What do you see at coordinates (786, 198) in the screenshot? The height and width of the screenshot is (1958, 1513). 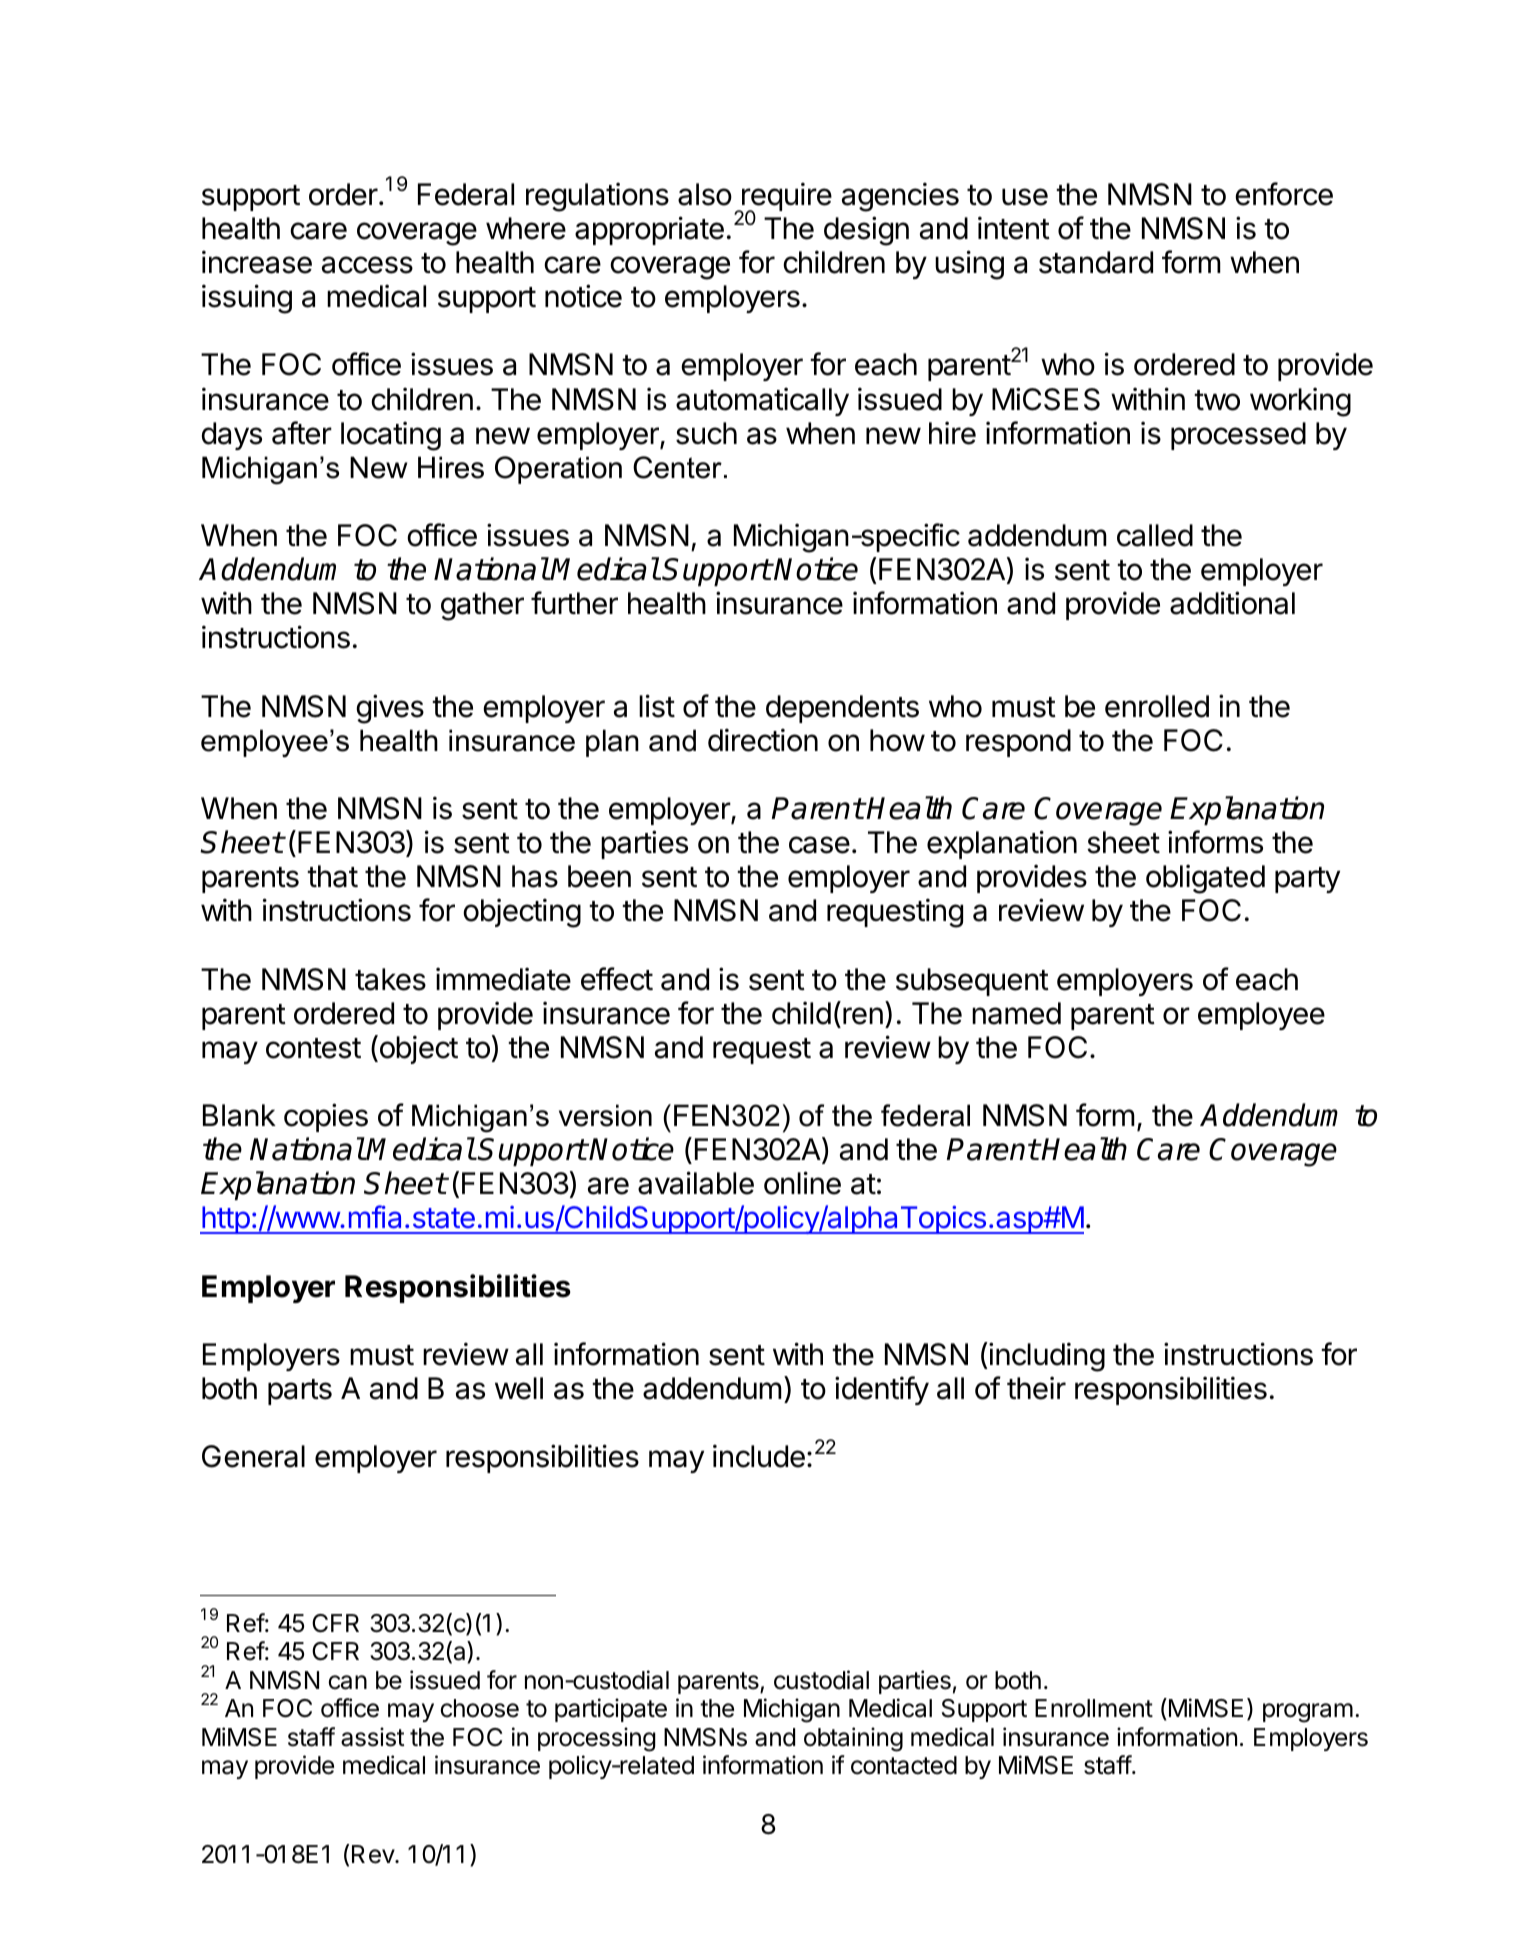 I see `require` at bounding box center [786, 198].
